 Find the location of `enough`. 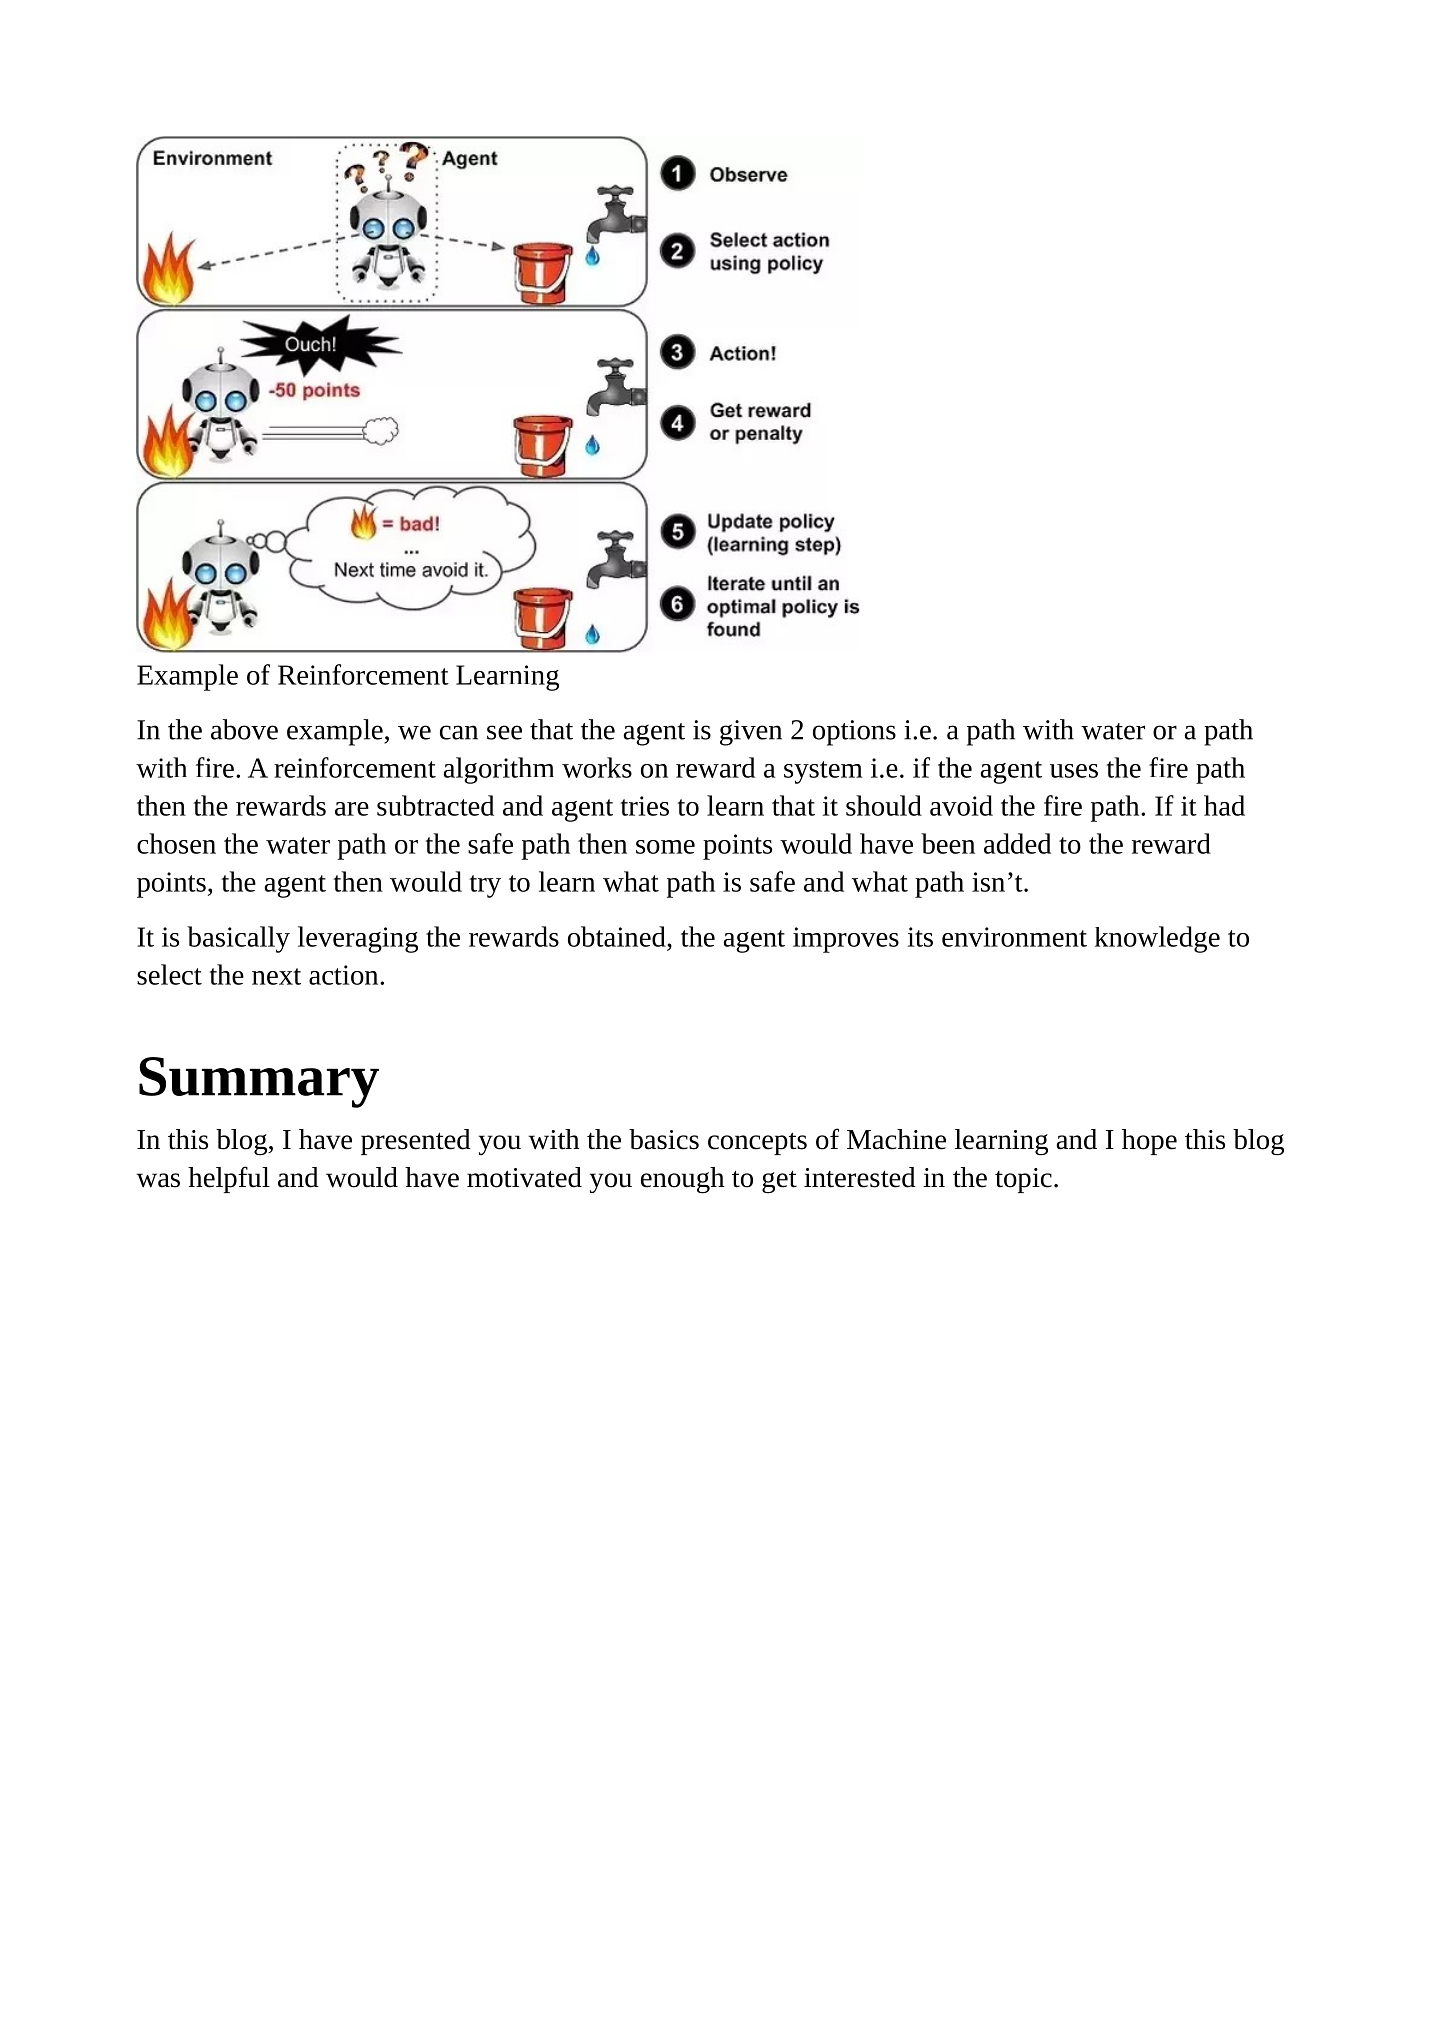

enough is located at coordinates (682, 1180).
